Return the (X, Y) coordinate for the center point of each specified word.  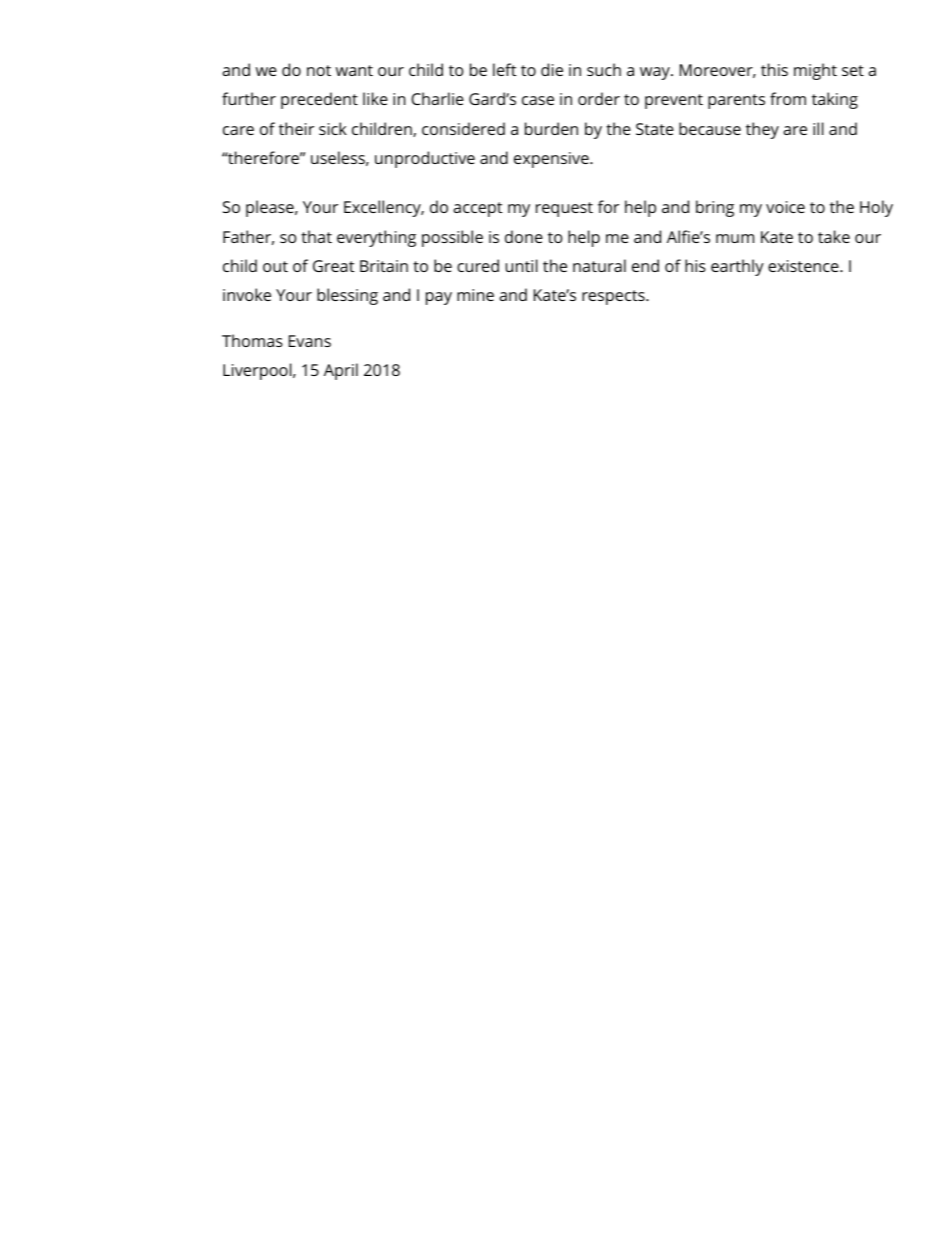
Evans (310, 341)
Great (333, 266)
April (341, 371)
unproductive (425, 159)
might (815, 71)
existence (804, 266)
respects (614, 297)
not (319, 70)
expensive (552, 160)
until (522, 265)
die (552, 69)
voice (785, 207)
